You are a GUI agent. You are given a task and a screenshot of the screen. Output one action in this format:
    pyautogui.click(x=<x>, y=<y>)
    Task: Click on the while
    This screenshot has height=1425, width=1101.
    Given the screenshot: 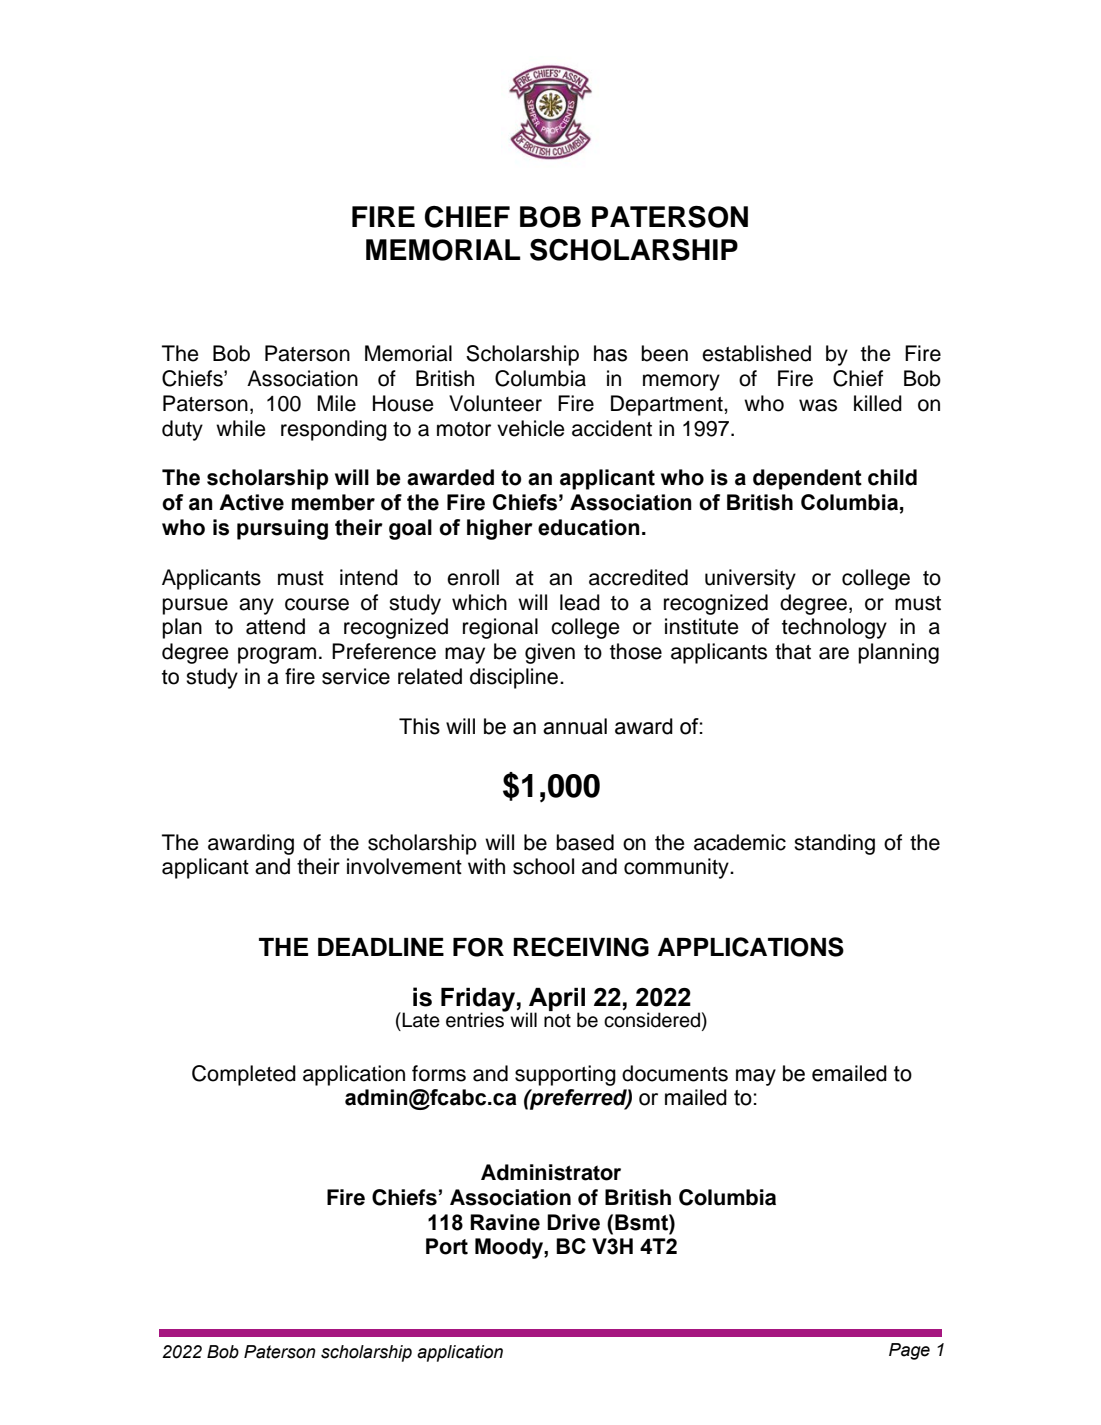 What is the action you would take?
    pyautogui.click(x=241, y=428)
